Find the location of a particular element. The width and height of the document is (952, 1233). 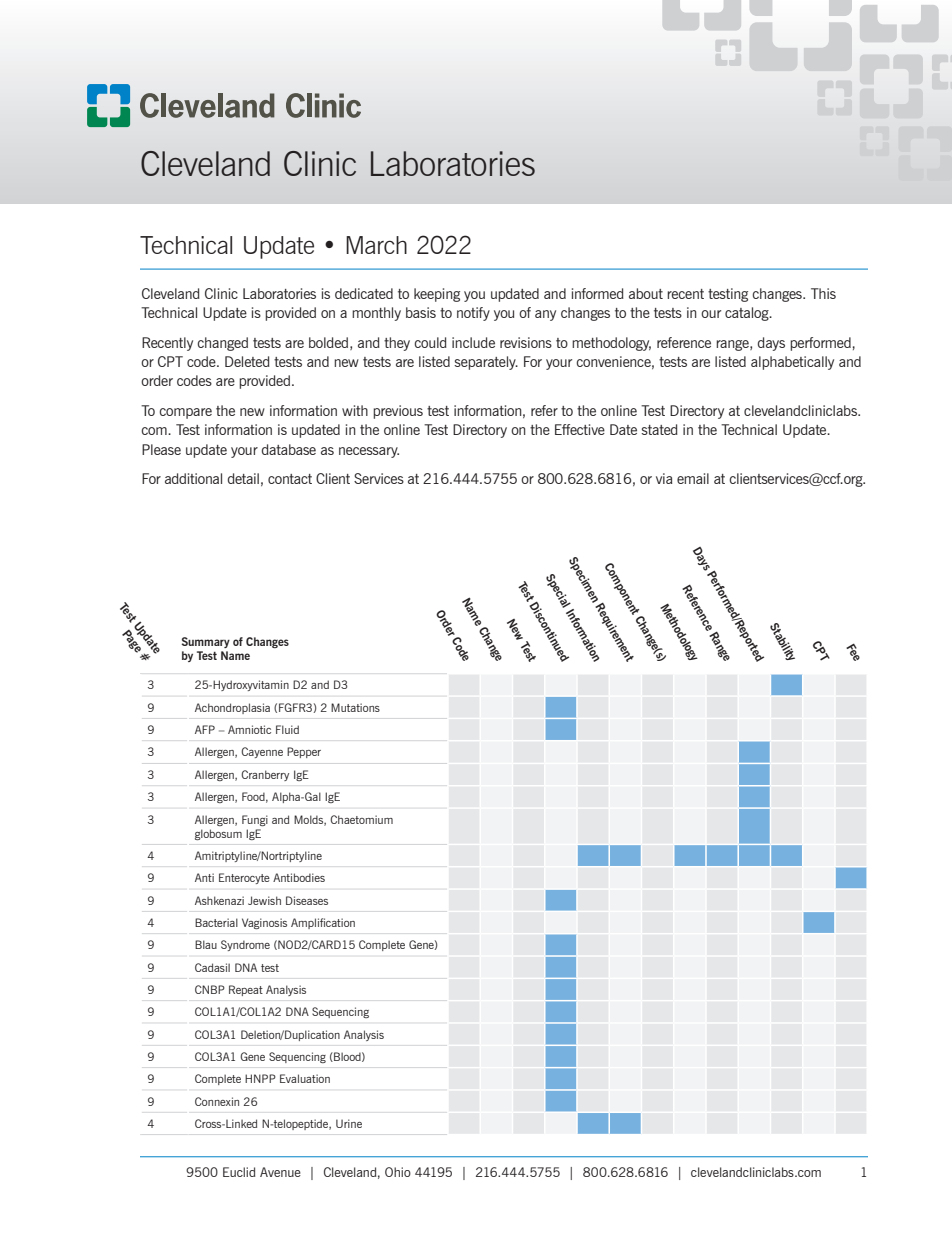

dedicated is located at coordinates (364, 293).
